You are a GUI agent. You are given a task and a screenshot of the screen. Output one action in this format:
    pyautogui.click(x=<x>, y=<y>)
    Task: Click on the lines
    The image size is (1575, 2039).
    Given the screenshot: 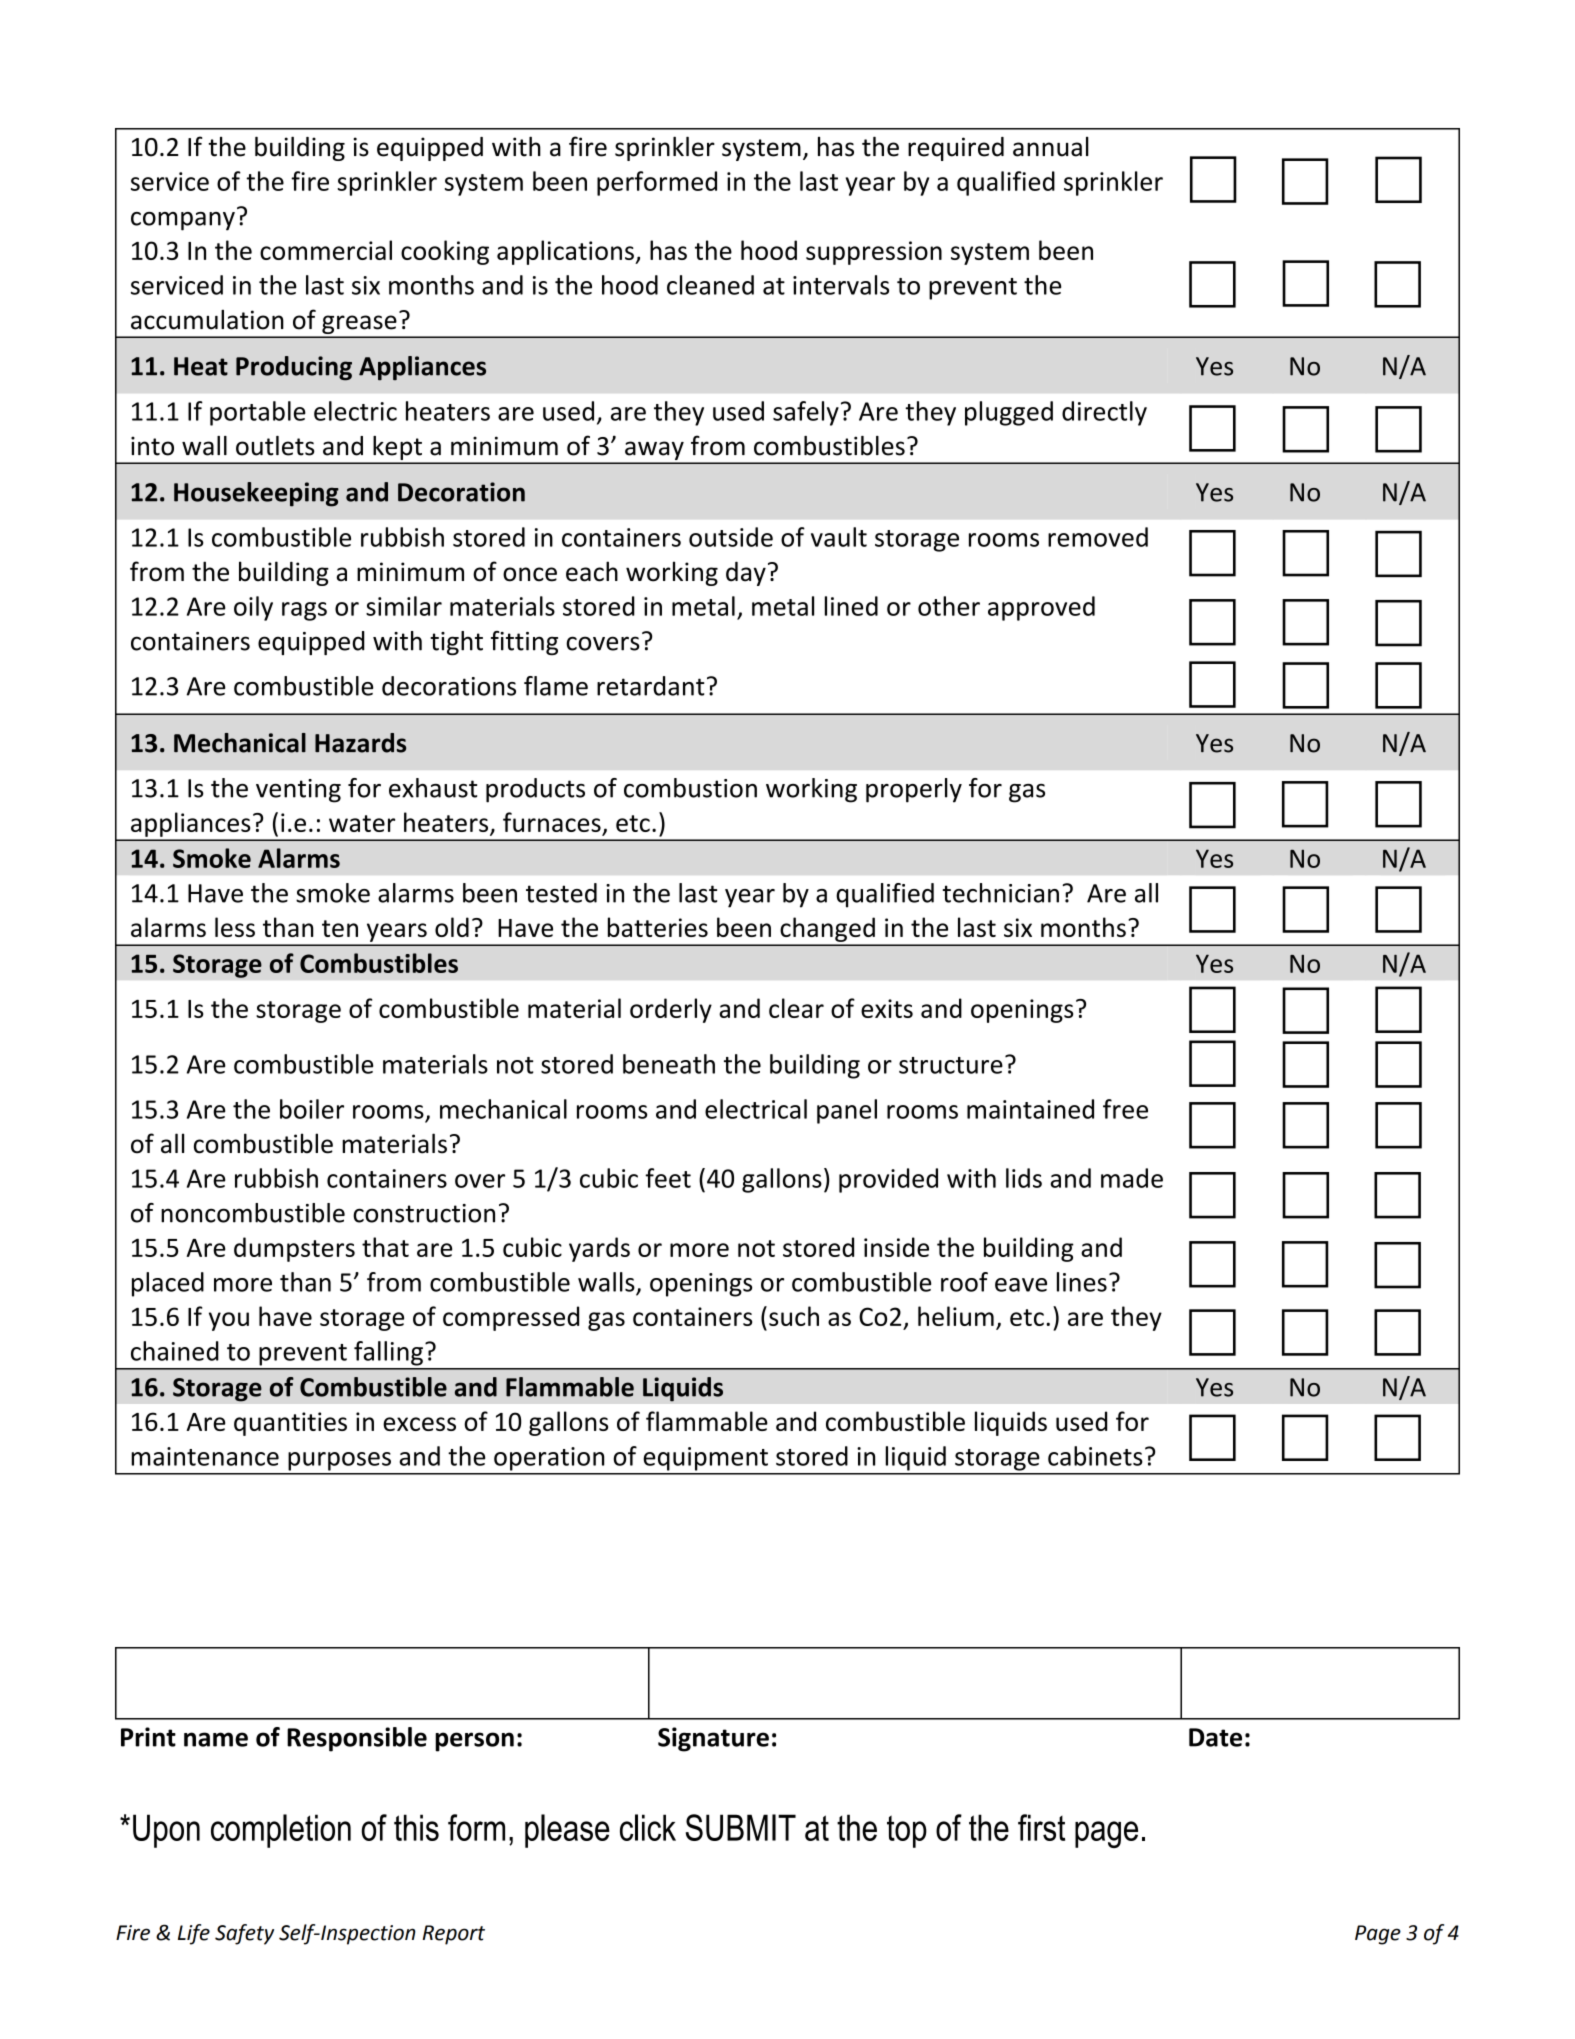 What is the action you would take?
    pyautogui.click(x=1082, y=1282)
